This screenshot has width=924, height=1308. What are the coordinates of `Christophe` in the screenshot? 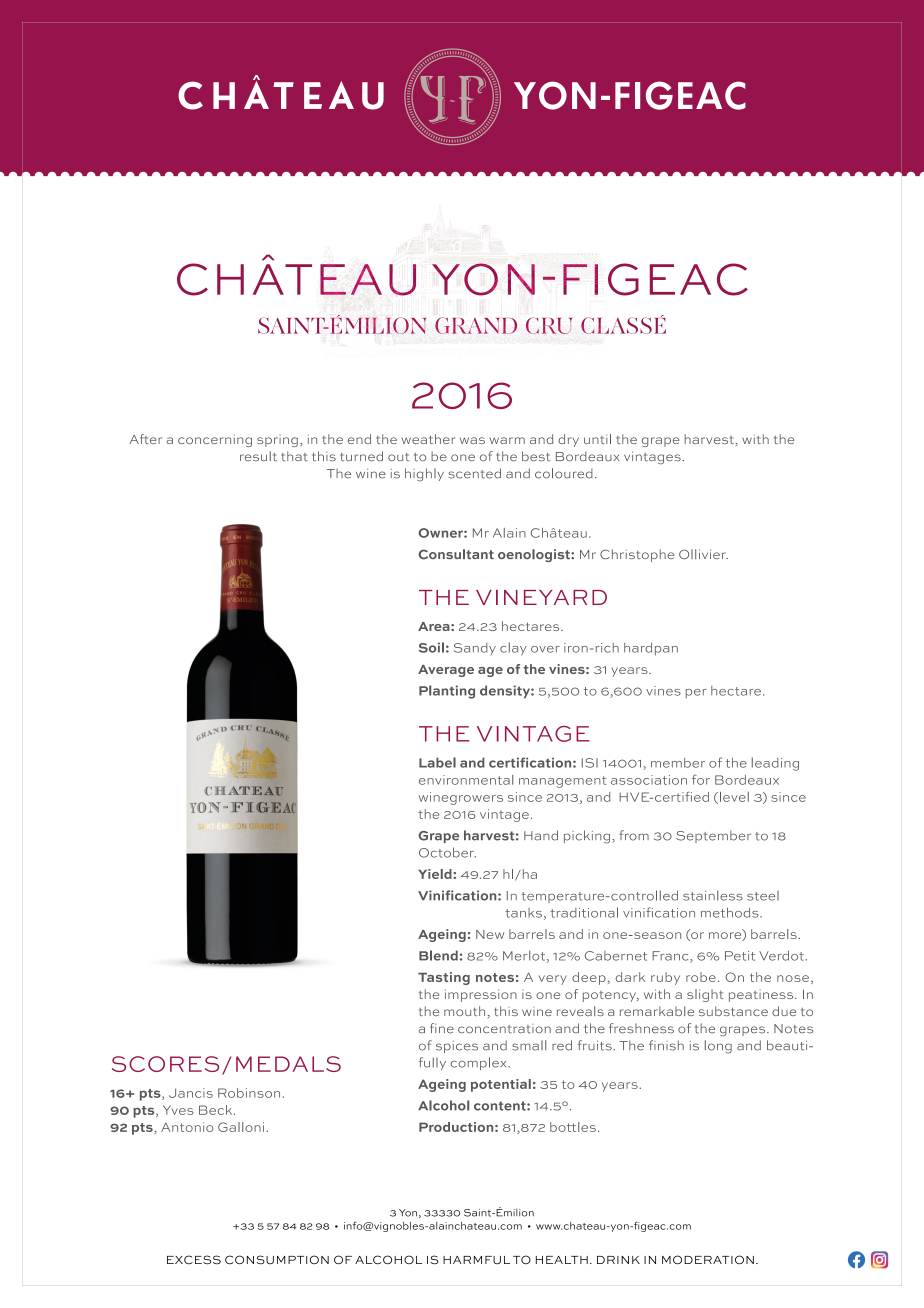 It's located at (637, 555).
